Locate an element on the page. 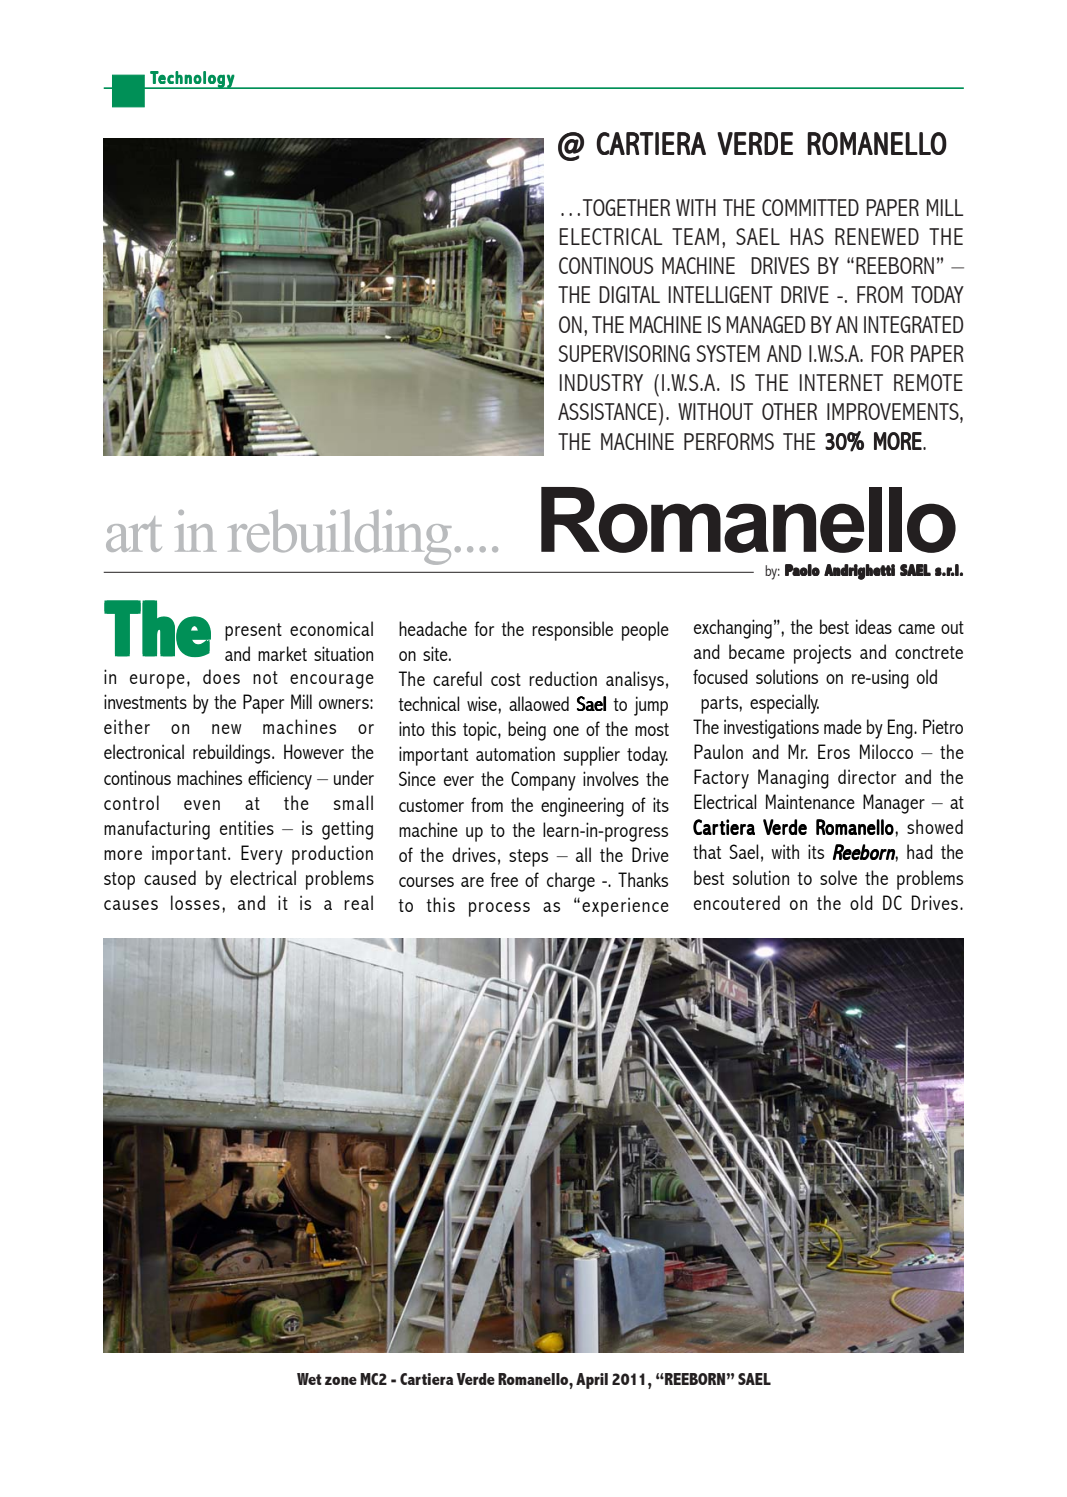 The height and width of the image is (1497, 1067). Company is located at coordinates (543, 781).
